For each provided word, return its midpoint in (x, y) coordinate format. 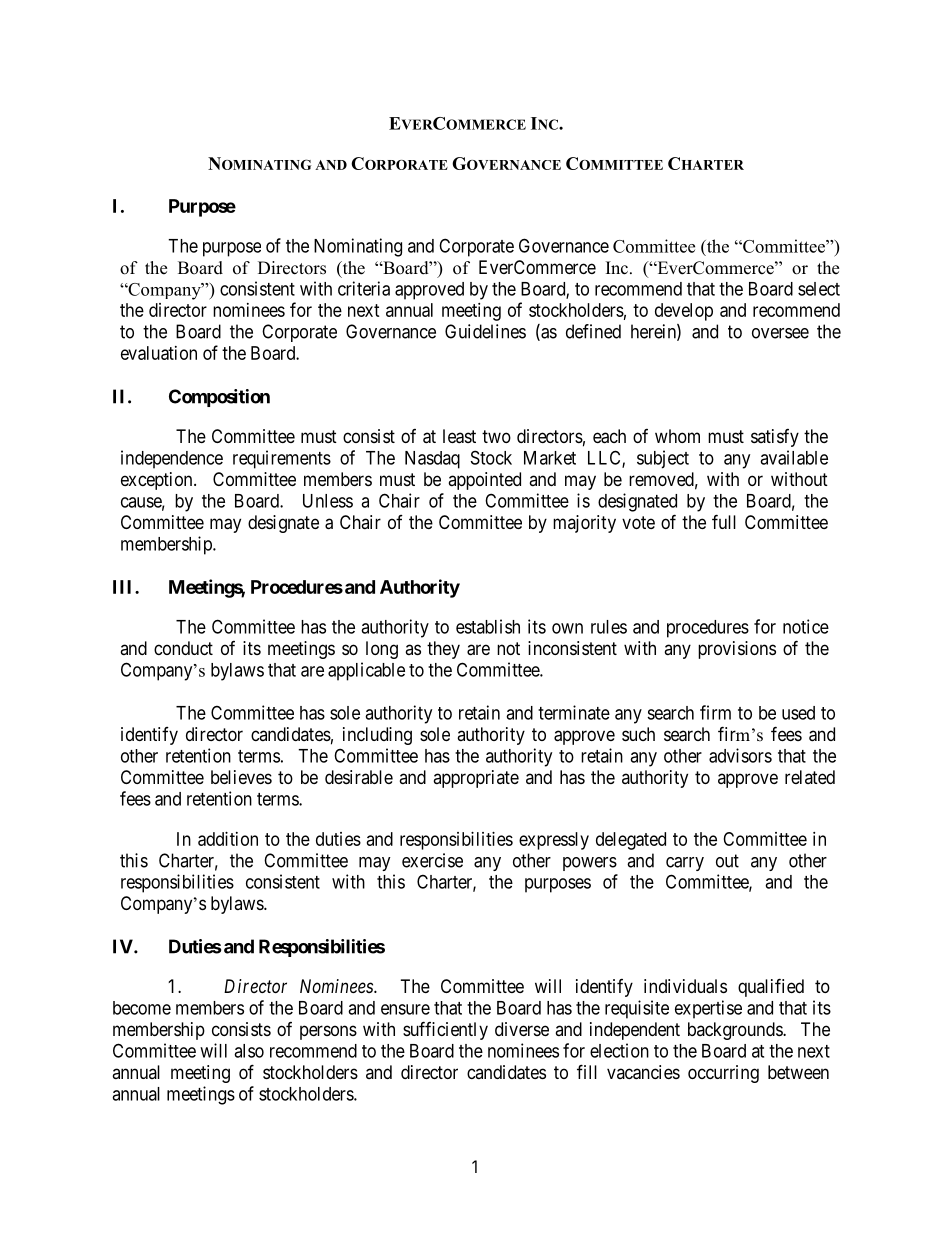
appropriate (476, 779)
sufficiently (445, 1030)
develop (684, 312)
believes (241, 777)
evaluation (159, 353)
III (124, 587)
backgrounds (736, 1031)
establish (488, 626)
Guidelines (485, 331)
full (724, 521)
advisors (740, 755)
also (249, 1051)
